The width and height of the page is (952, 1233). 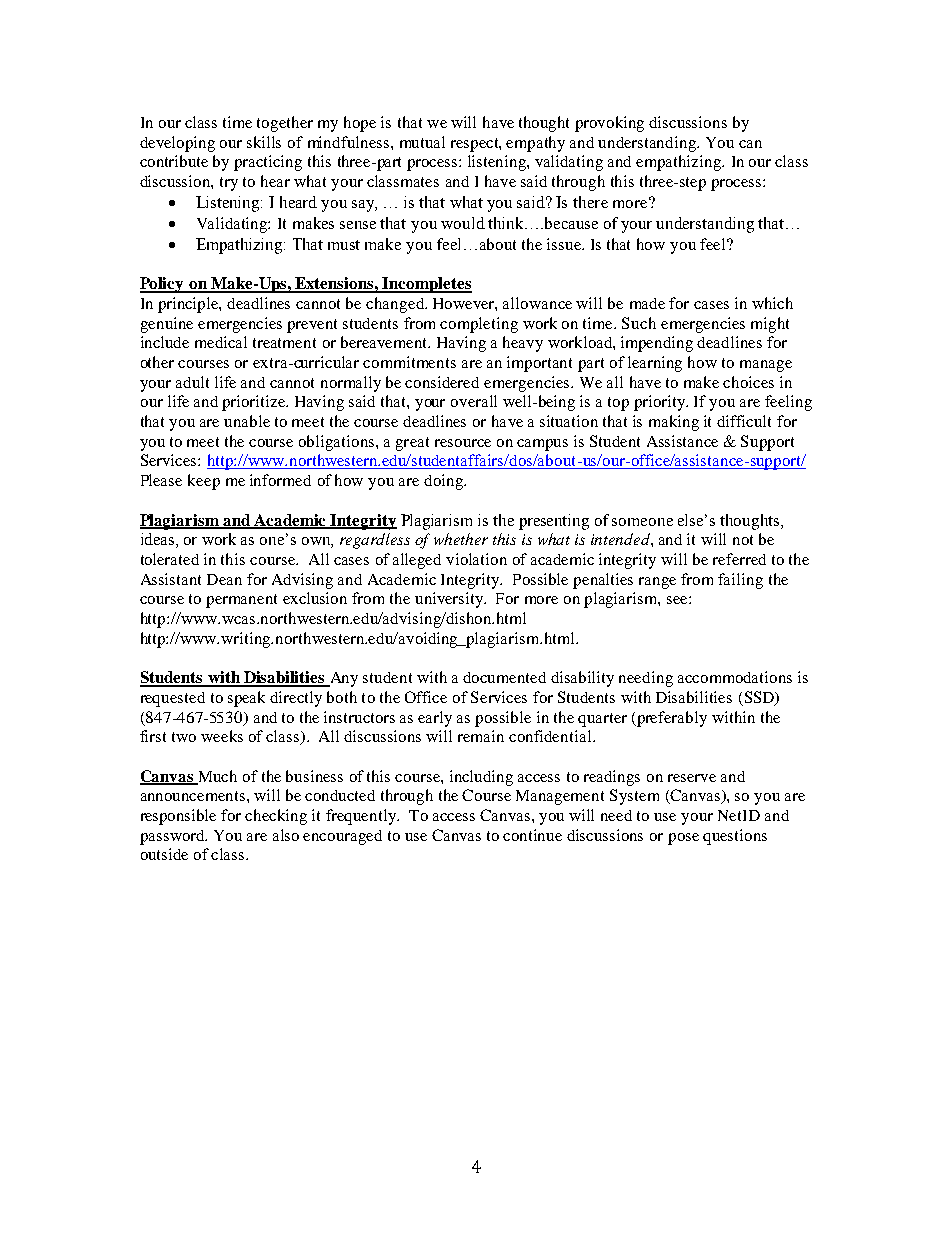 What do you see at coordinates (450, 600) in the page?
I see `university` at bounding box center [450, 600].
